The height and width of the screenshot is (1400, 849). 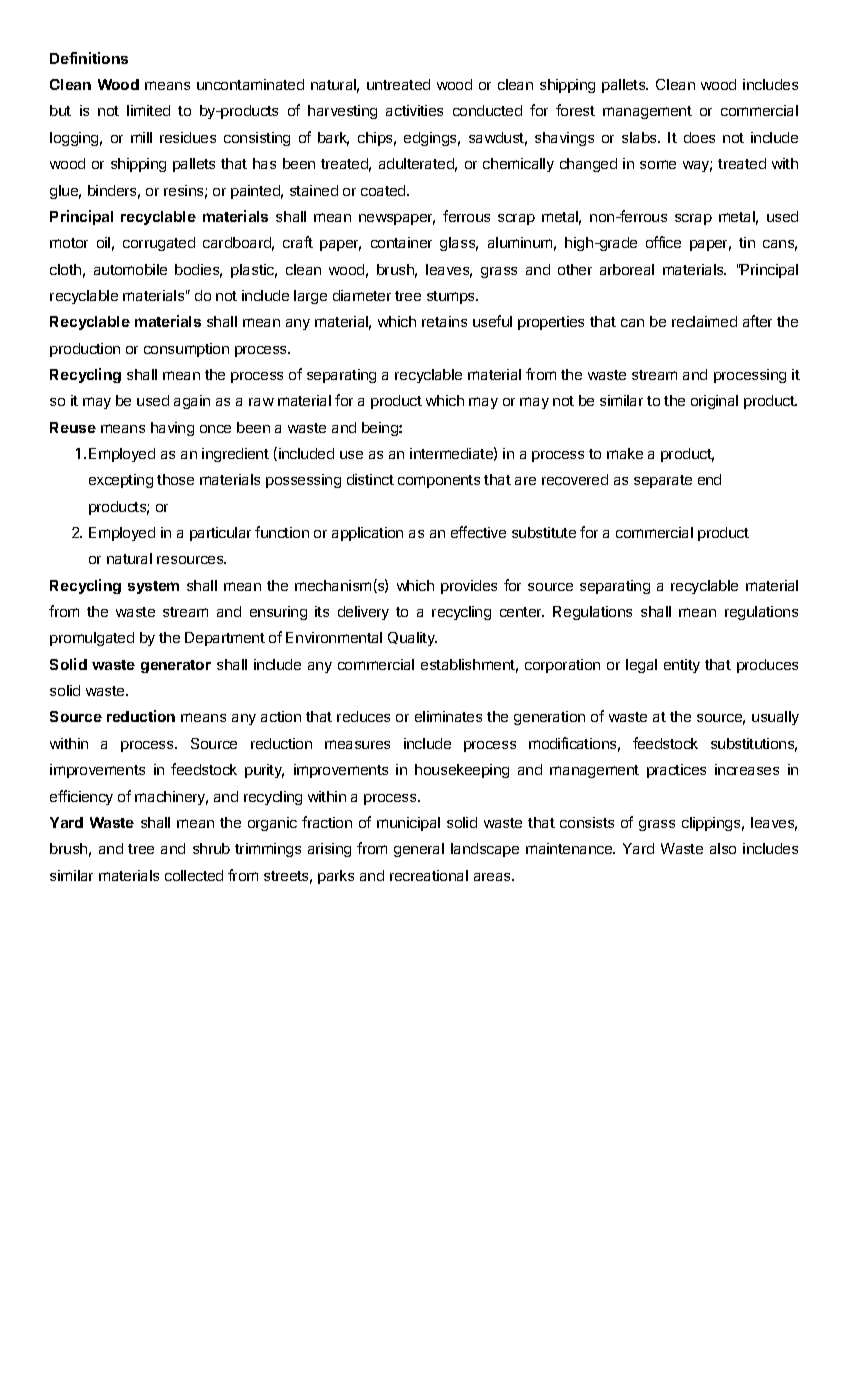 What do you see at coordinates (682, 666) in the screenshot?
I see `entity` at bounding box center [682, 666].
